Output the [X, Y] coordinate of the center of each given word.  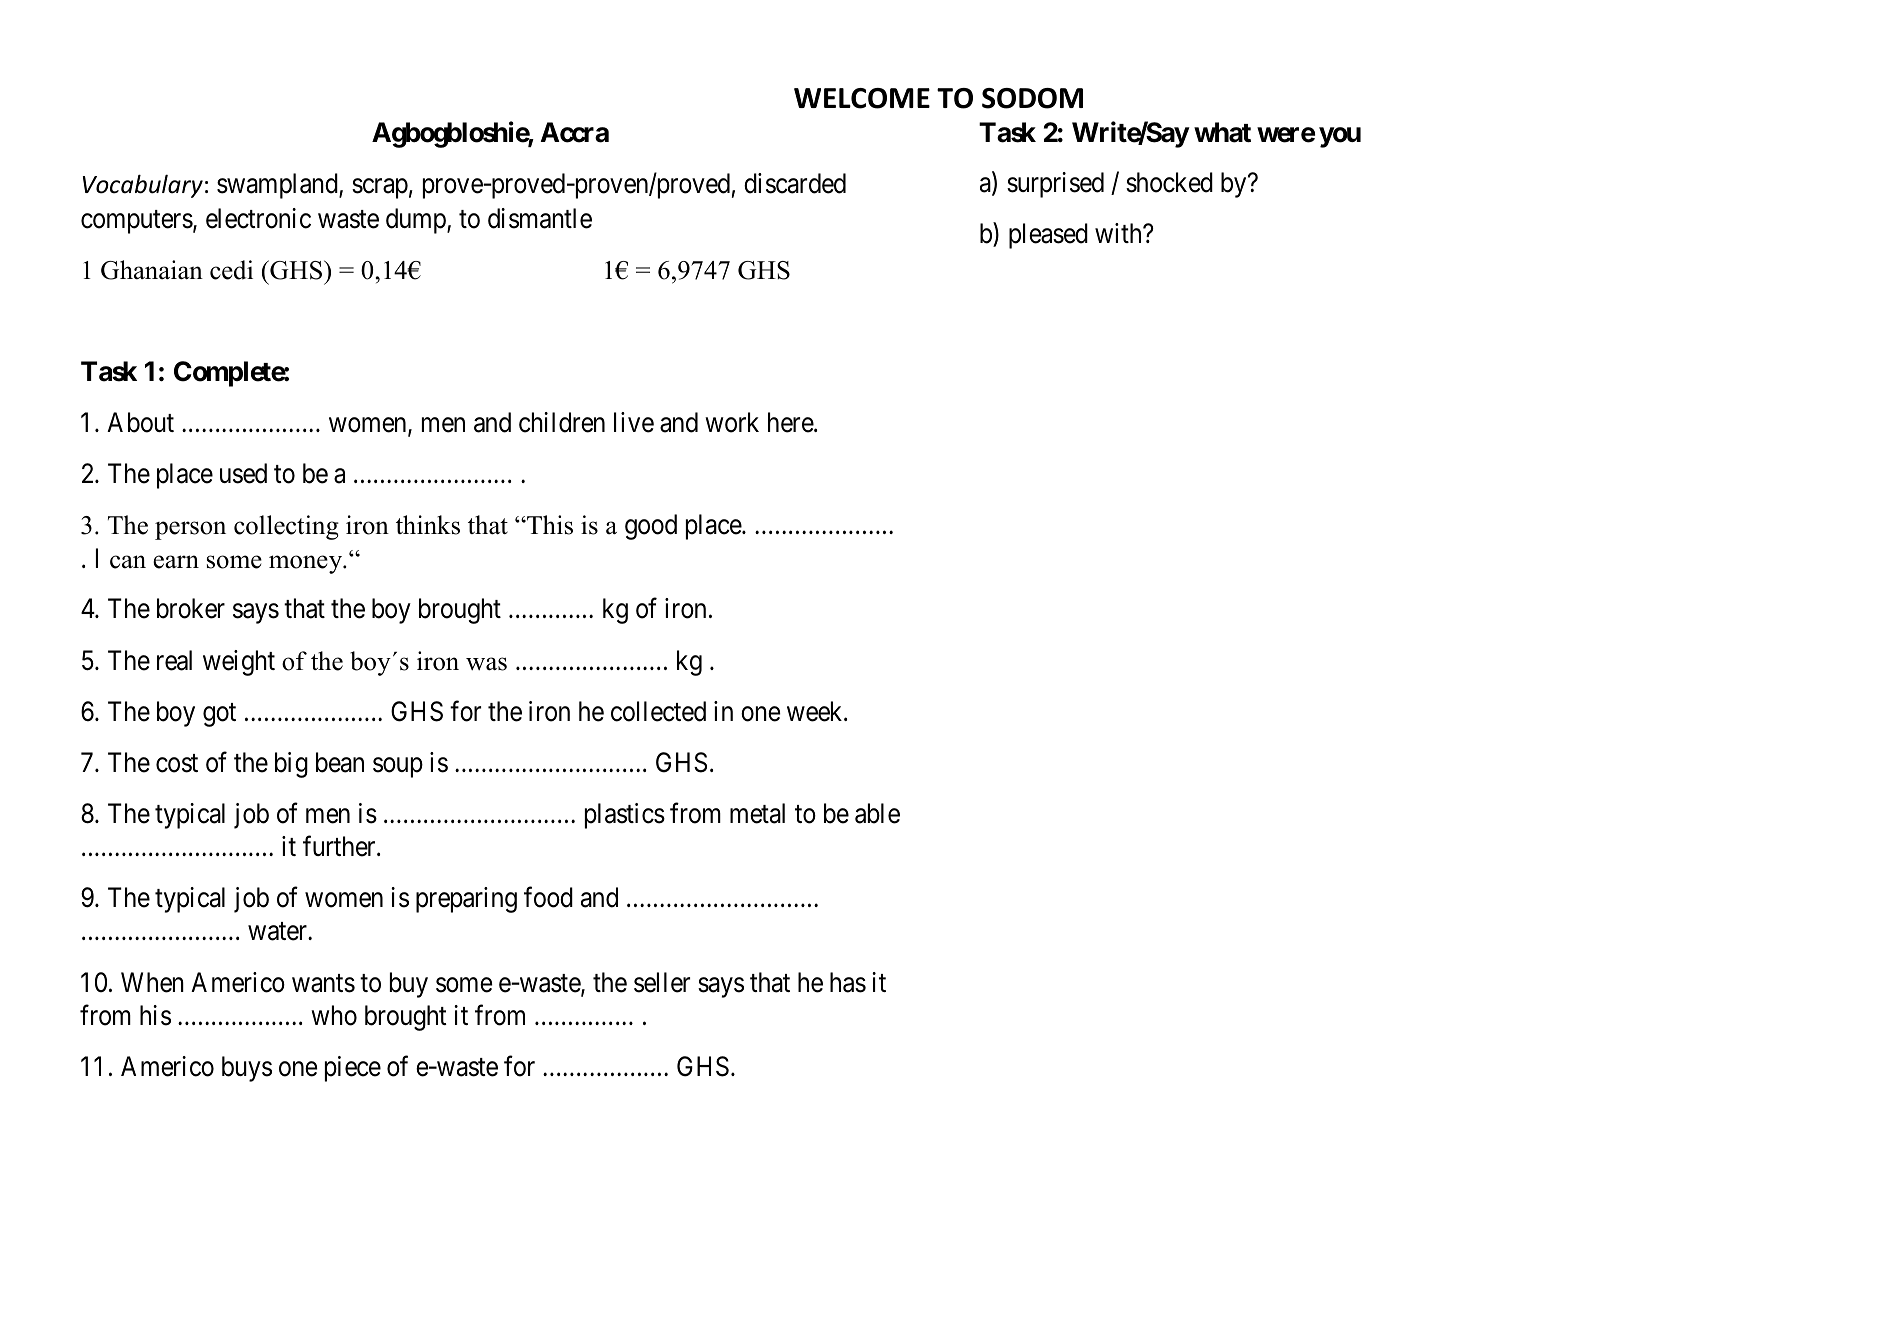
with [1119, 233]
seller [662, 982]
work [732, 422]
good [651, 527]
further [340, 846]
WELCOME [862, 98]
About [140, 422]
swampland [278, 186]
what [1222, 132]
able [877, 813]
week [816, 711]
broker [191, 608]
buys [247, 1069]
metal [757, 813]
